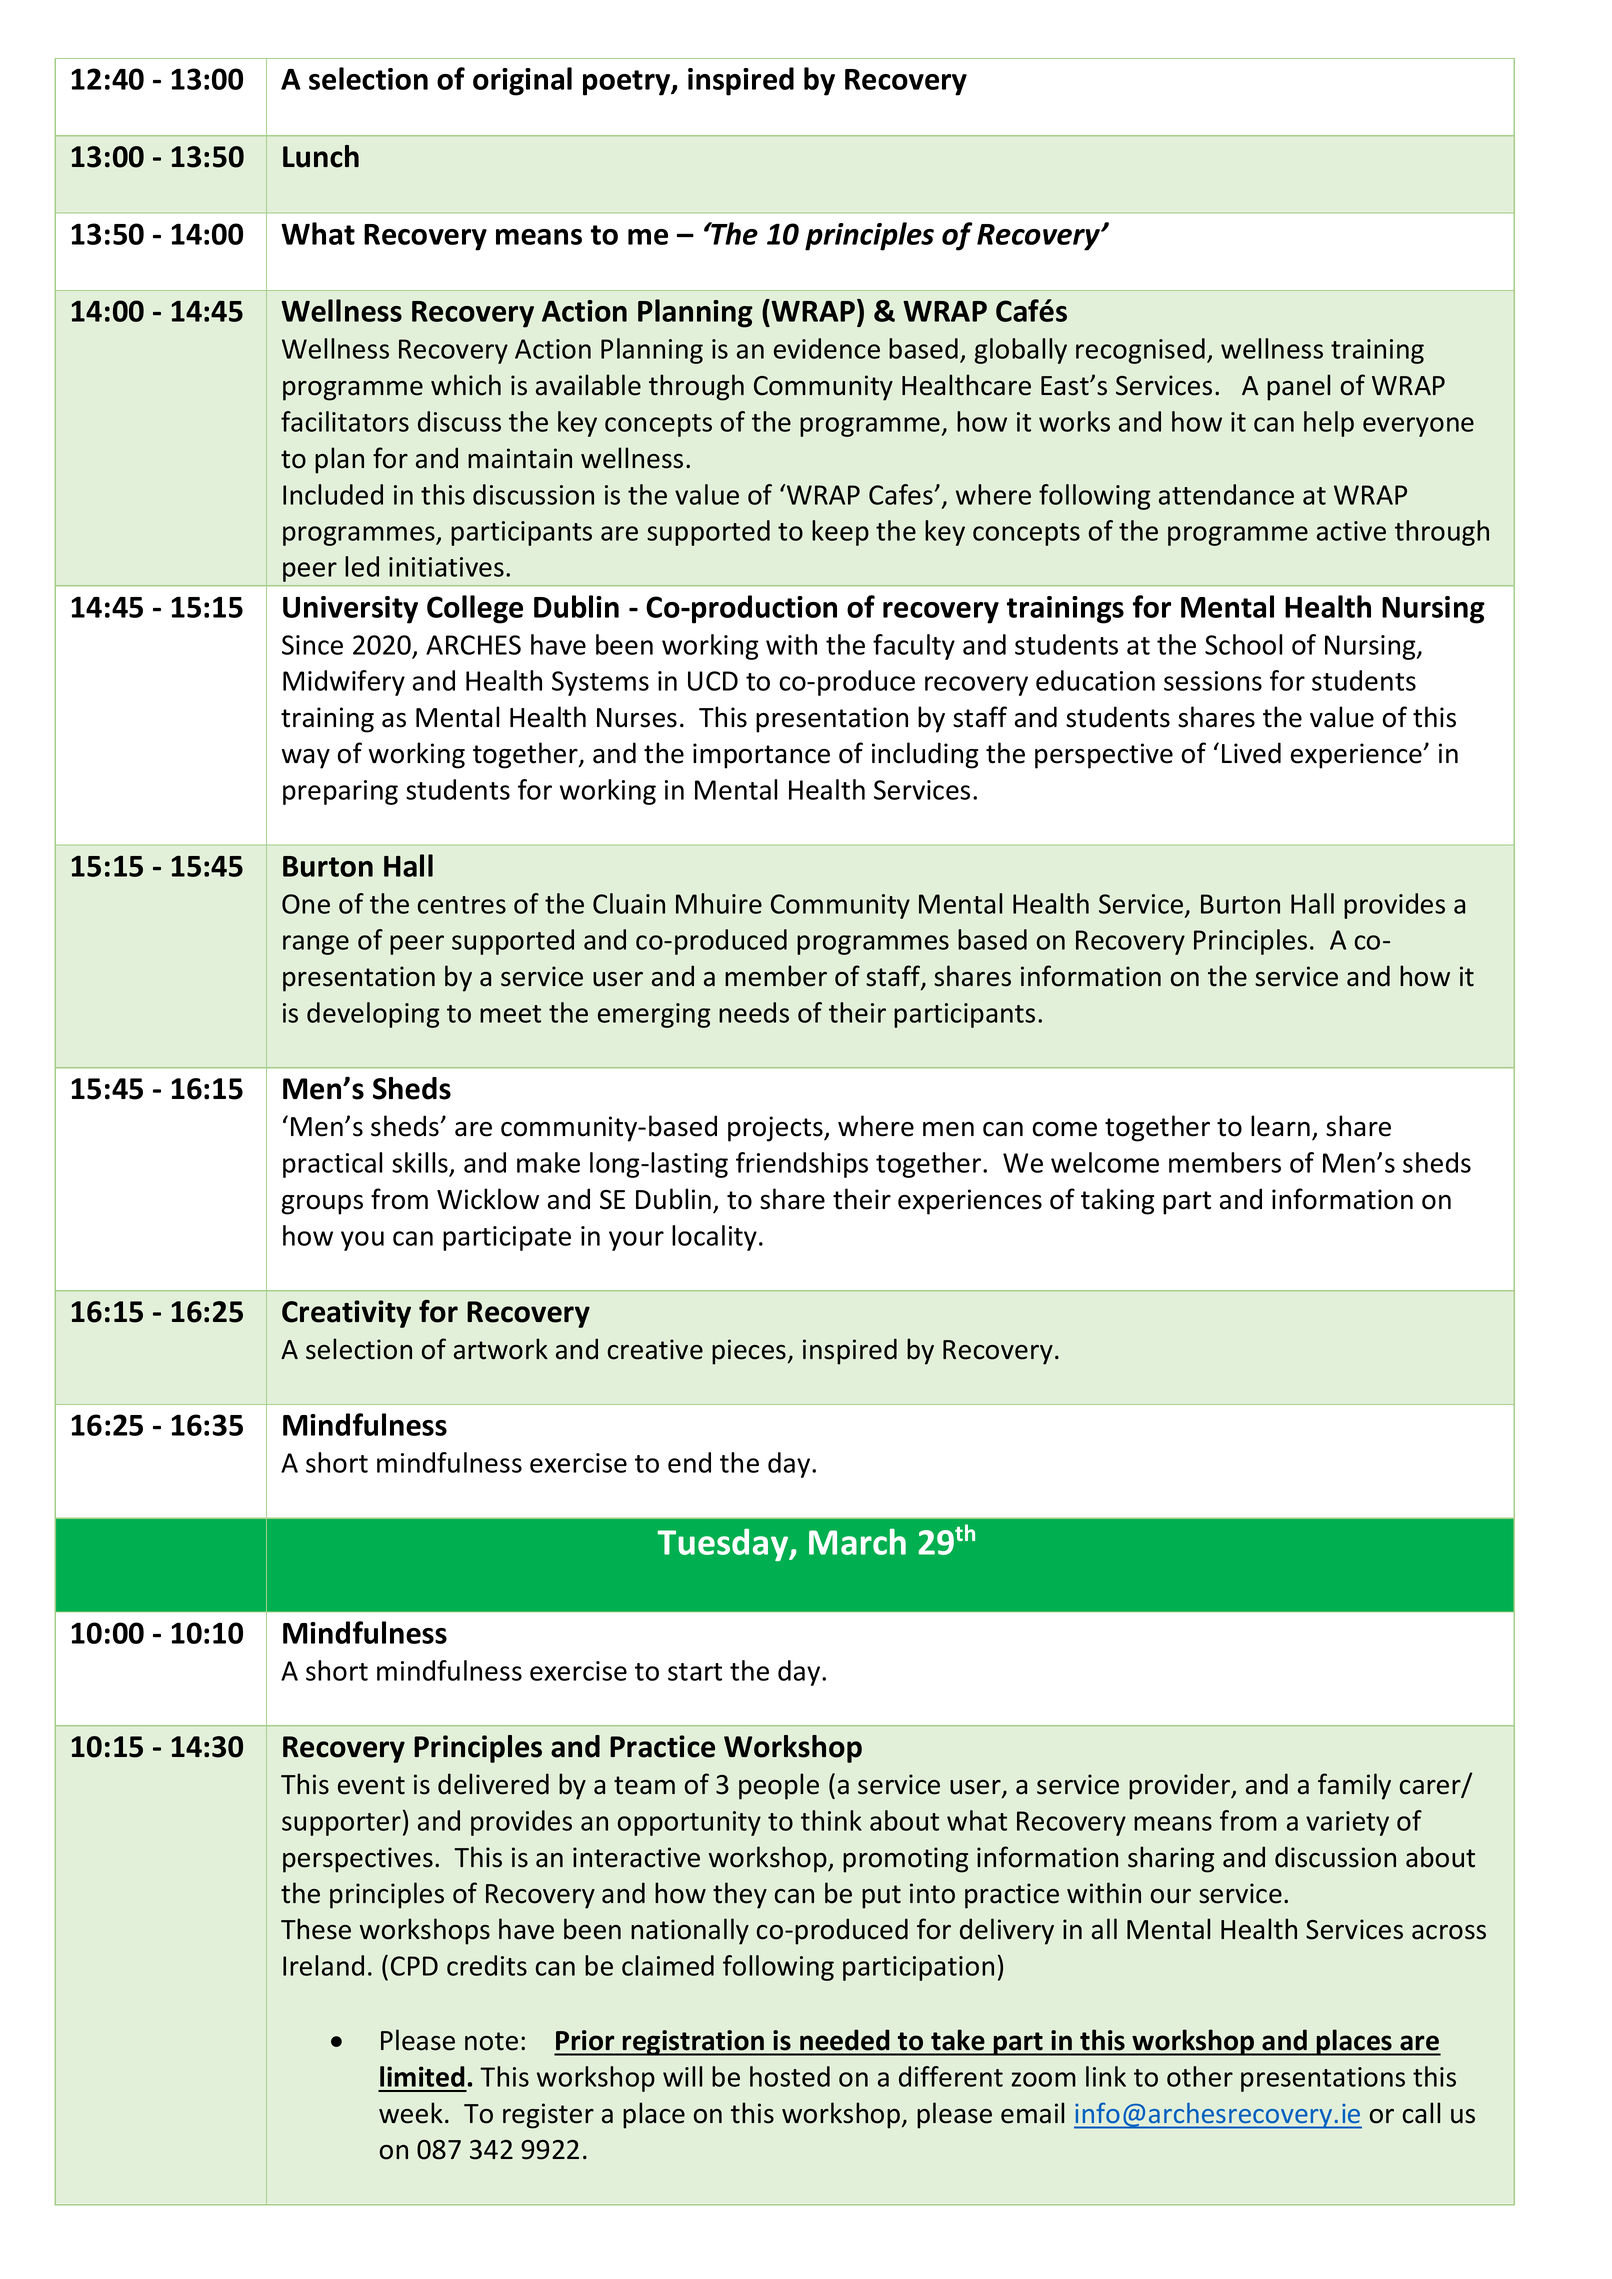 Image resolution: width=1612 pixels, height=2279 pixels. Describe the element at coordinates (914, 647) in the image. I see `faculty` at that location.
